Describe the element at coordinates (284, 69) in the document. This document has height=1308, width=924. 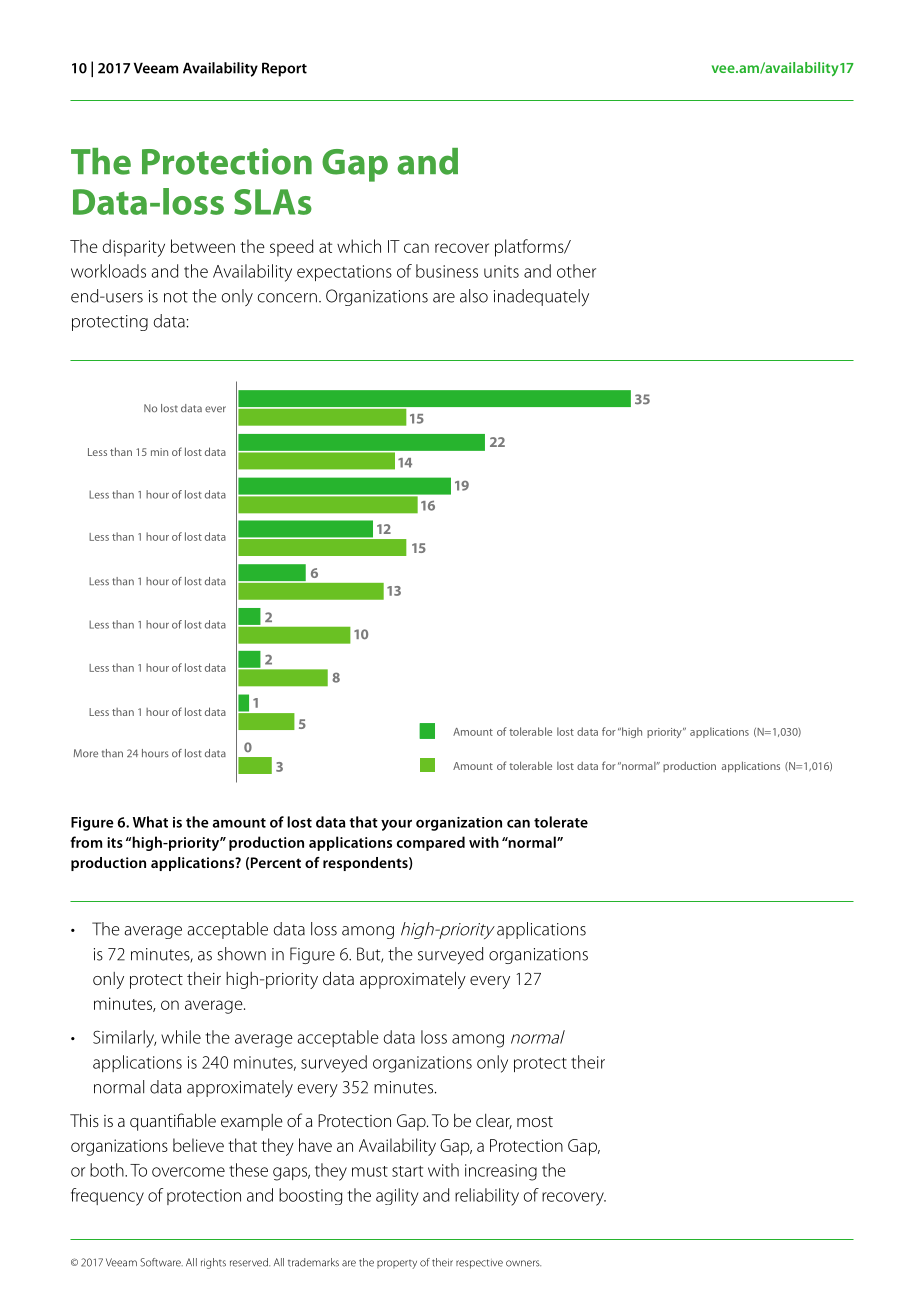
I see `Report` at that location.
